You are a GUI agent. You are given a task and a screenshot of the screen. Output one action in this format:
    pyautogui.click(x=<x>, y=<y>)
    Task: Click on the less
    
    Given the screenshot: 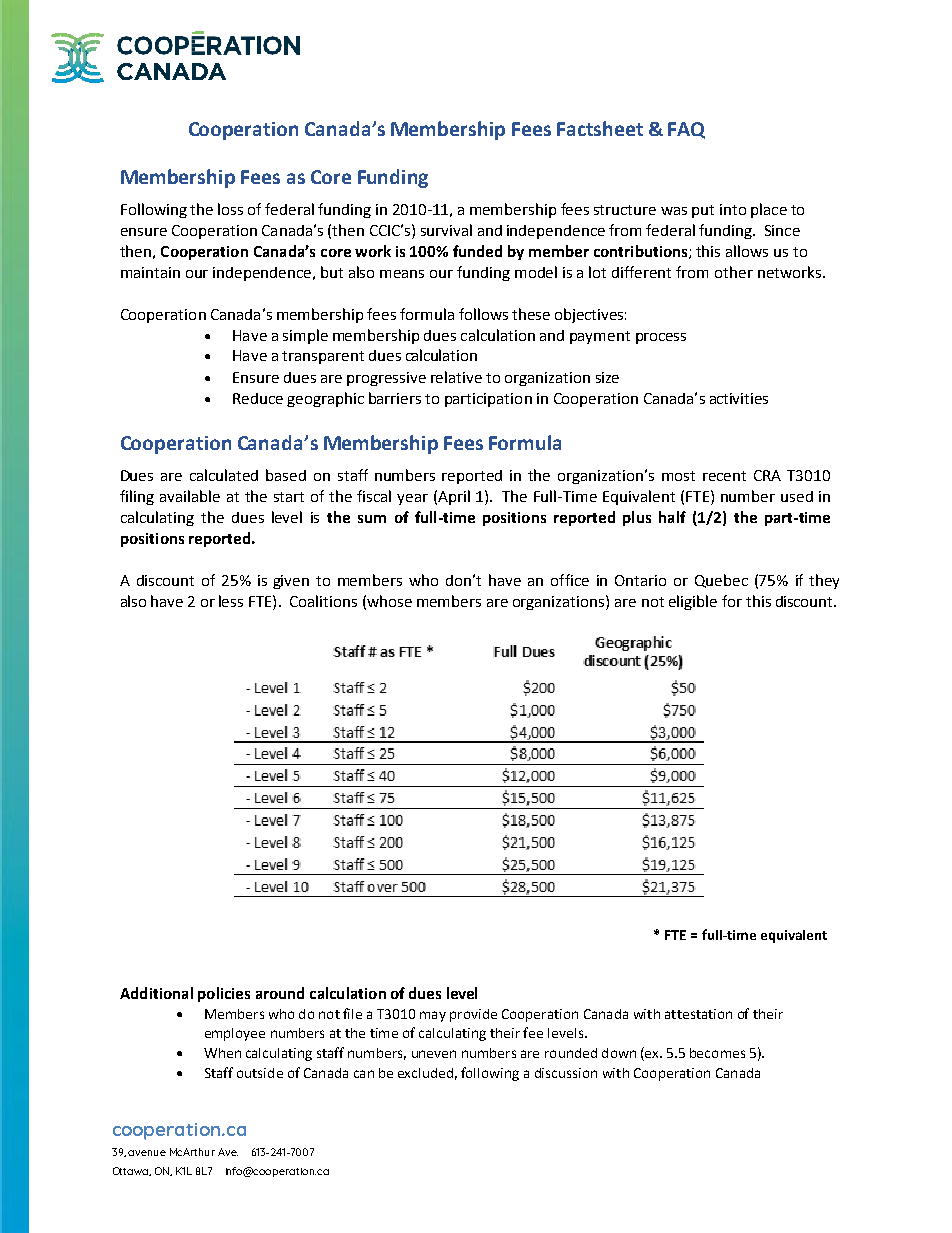 What is the action you would take?
    pyautogui.click(x=231, y=601)
